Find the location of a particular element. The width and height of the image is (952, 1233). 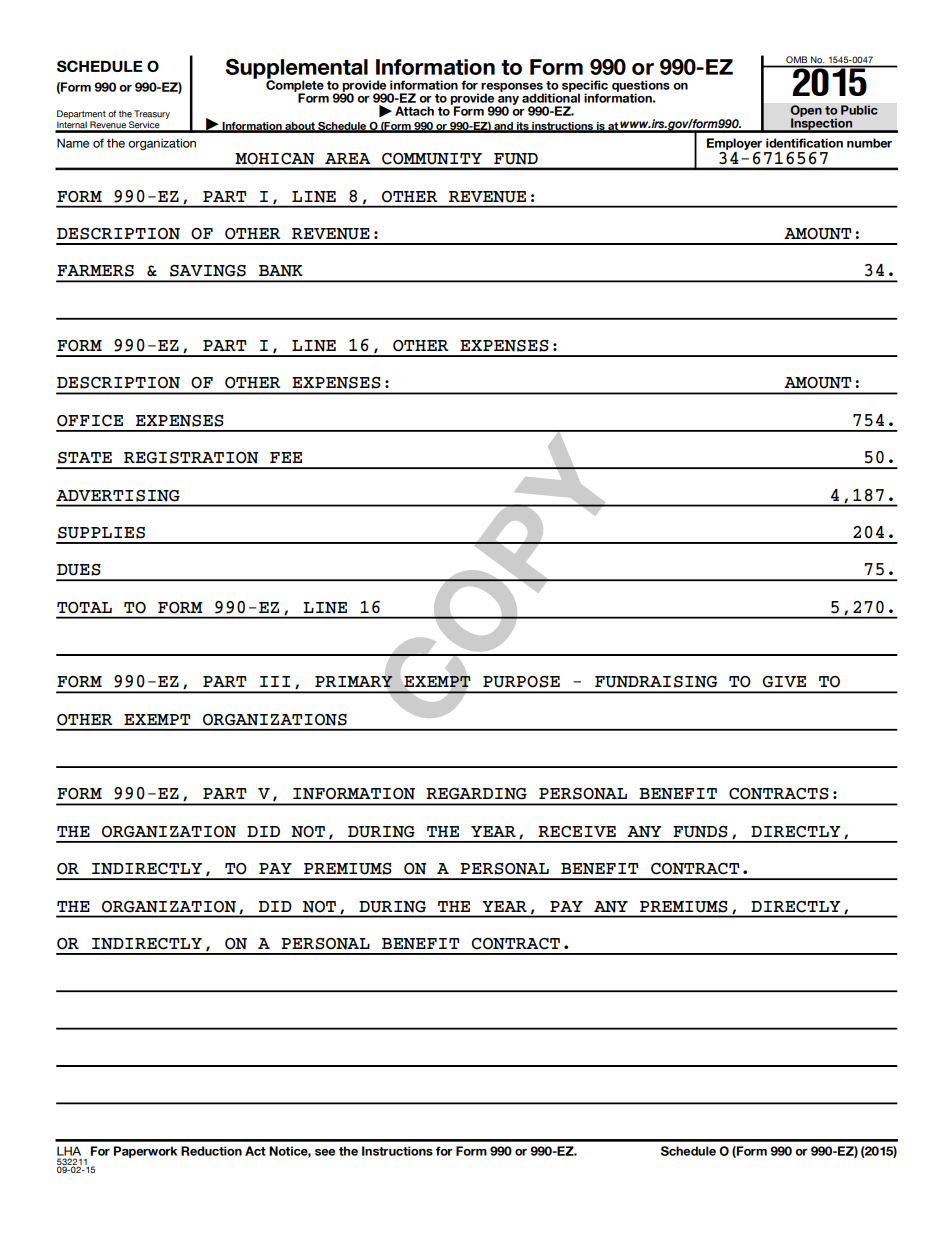

GIVE is located at coordinates (784, 682).
